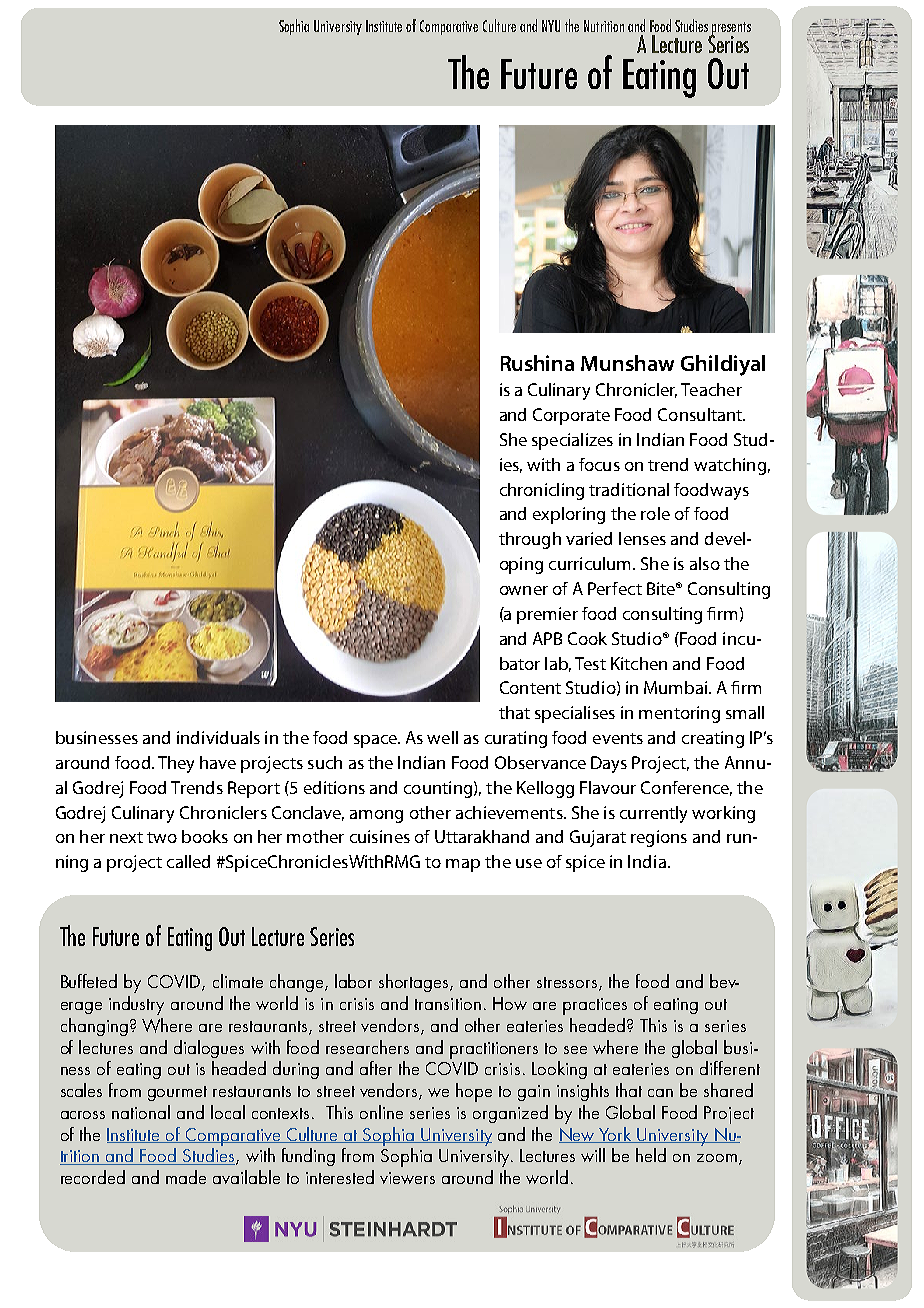  What do you see at coordinates (463, 865) in the screenshot?
I see `map` at bounding box center [463, 865].
